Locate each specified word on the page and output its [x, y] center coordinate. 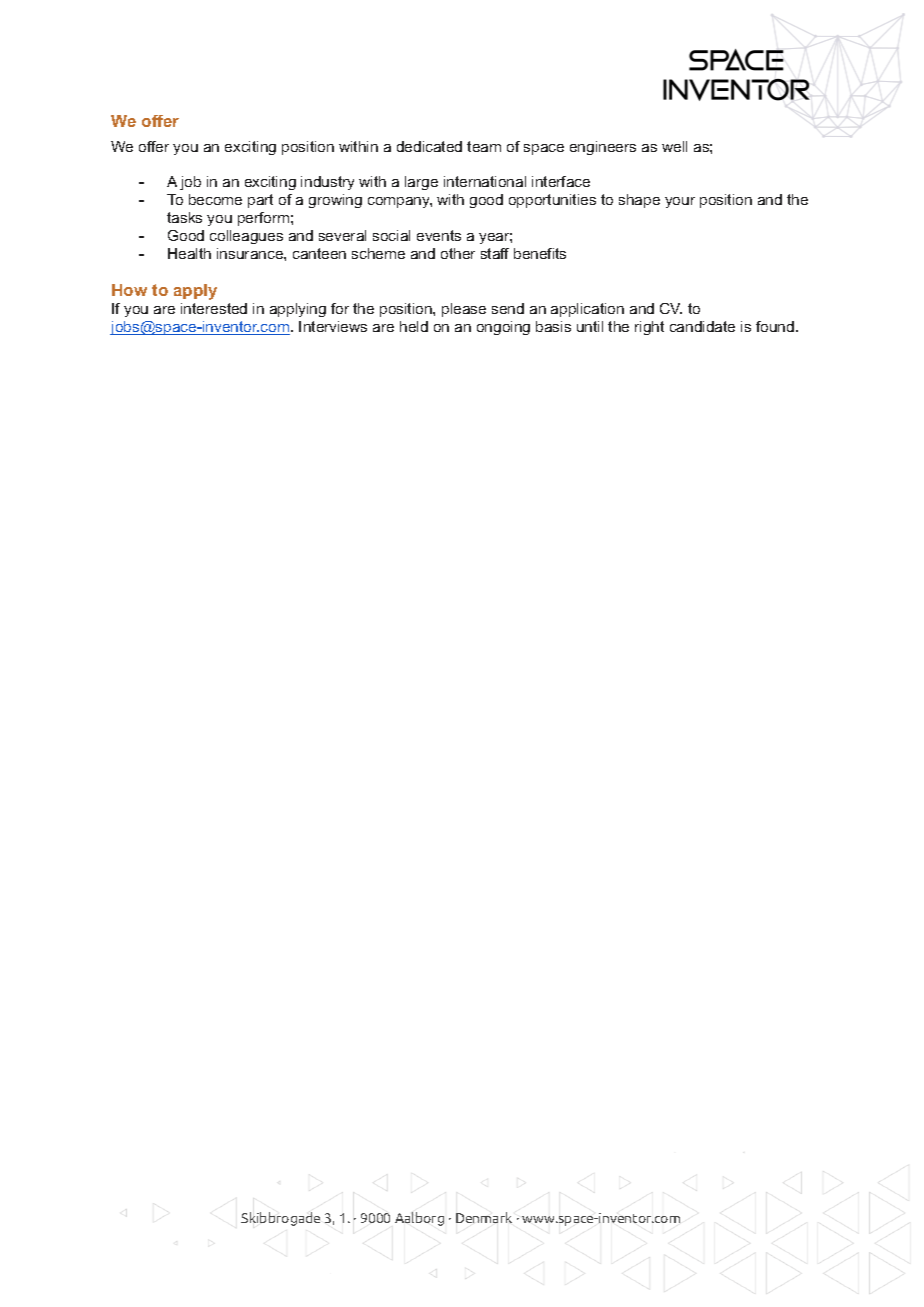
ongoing [503, 328]
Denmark [484, 1217]
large [421, 183]
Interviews [333, 326]
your [680, 202]
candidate [702, 326]
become [215, 199]
